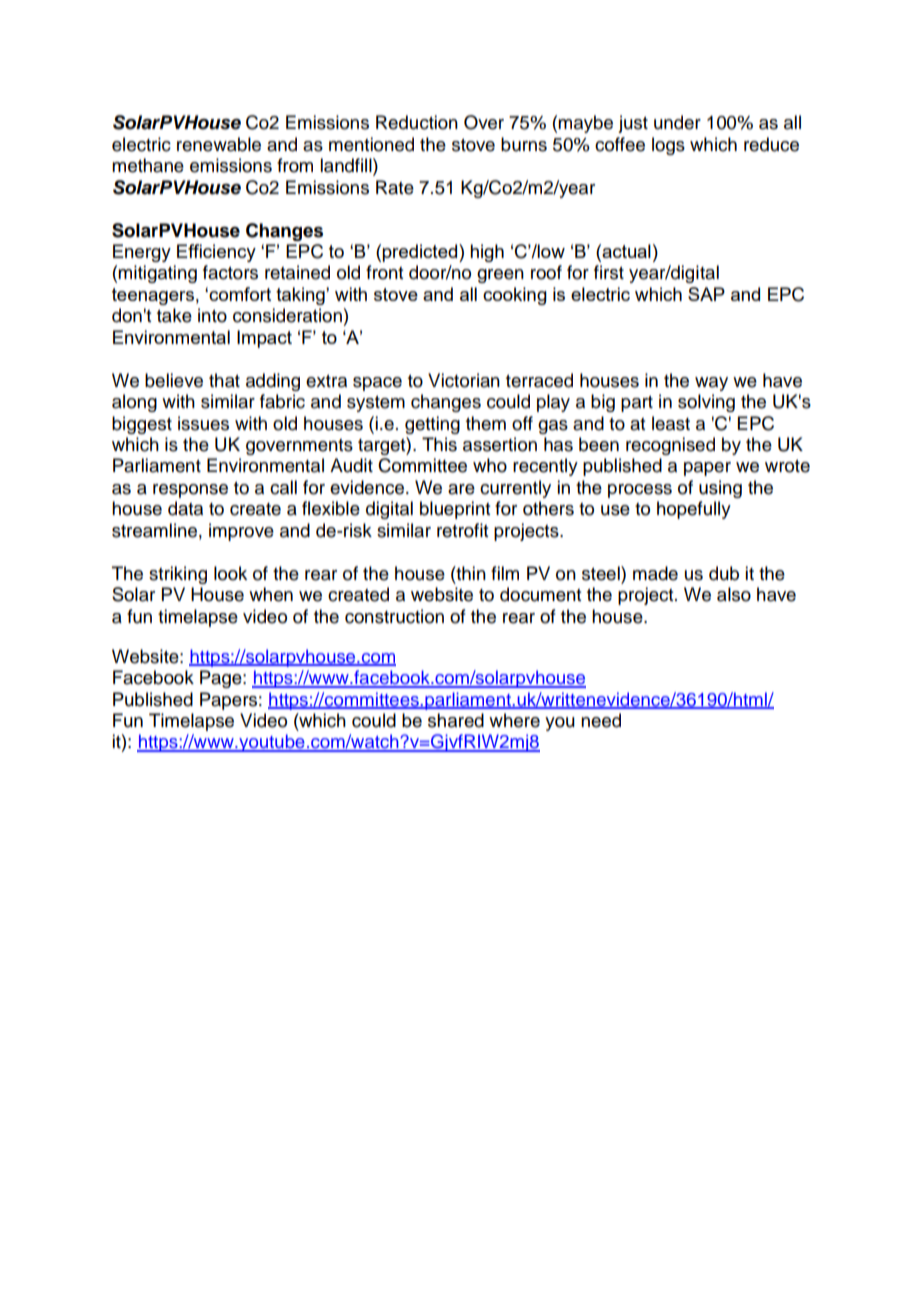  Describe the element at coordinates (417, 122) in the screenshot. I see `Reduction` at that location.
